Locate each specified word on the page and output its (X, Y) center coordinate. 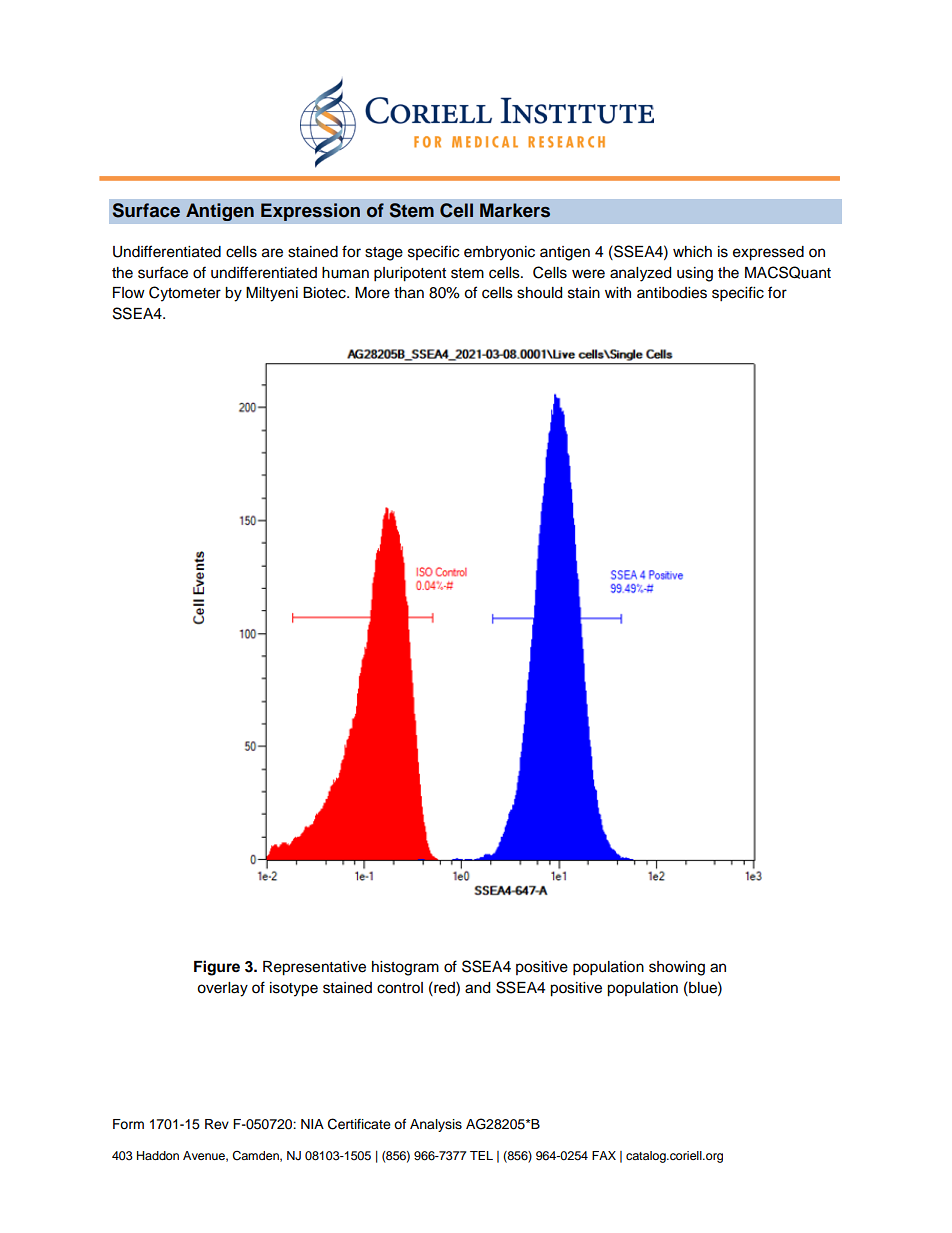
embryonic (499, 253)
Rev (217, 1124)
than (409, 293)
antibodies (672, 293)
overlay (222, 989)
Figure (217, 968)
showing (677, 968)
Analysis (436, 1125)
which (692, 252)
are (272, 253)
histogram (405, 968)
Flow (129, 293)
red (444, 987)
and (477, 988)
